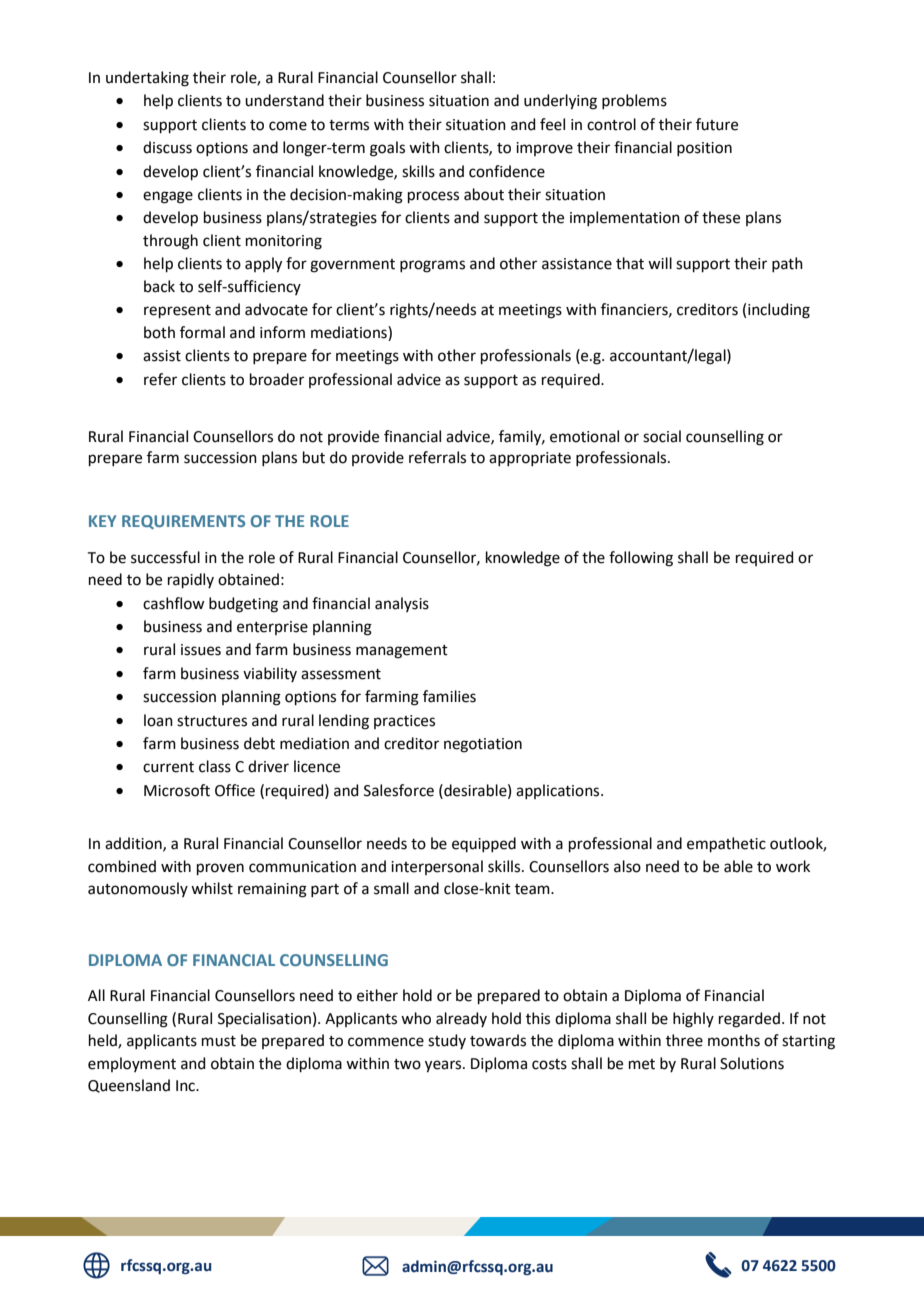 Image resolution: width=924 pixels, height=1308 pixels. Describe the element at coordinates (717, 124) in the document. I see `future` at that location.
